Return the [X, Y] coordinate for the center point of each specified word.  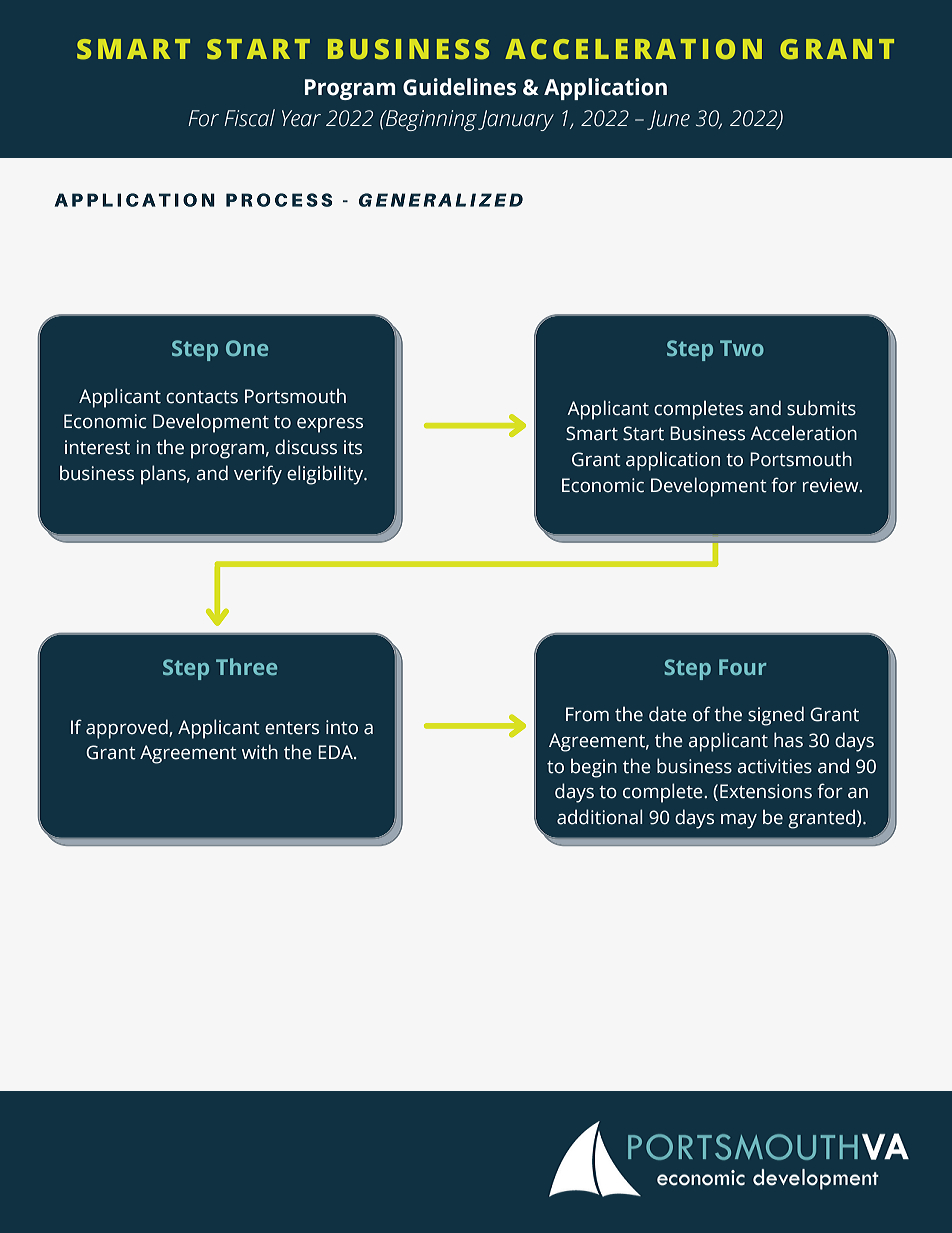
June [668, 120]
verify [258, 475]
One [247, 348]
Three [246, 666]
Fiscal [249, 118]
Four [743, 667]
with [260, 752]
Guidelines [459, 87]
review [832, 485]
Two [742, 348]
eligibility [326, 475]
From [587, 714]
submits [821, 408]
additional [599, 817]
